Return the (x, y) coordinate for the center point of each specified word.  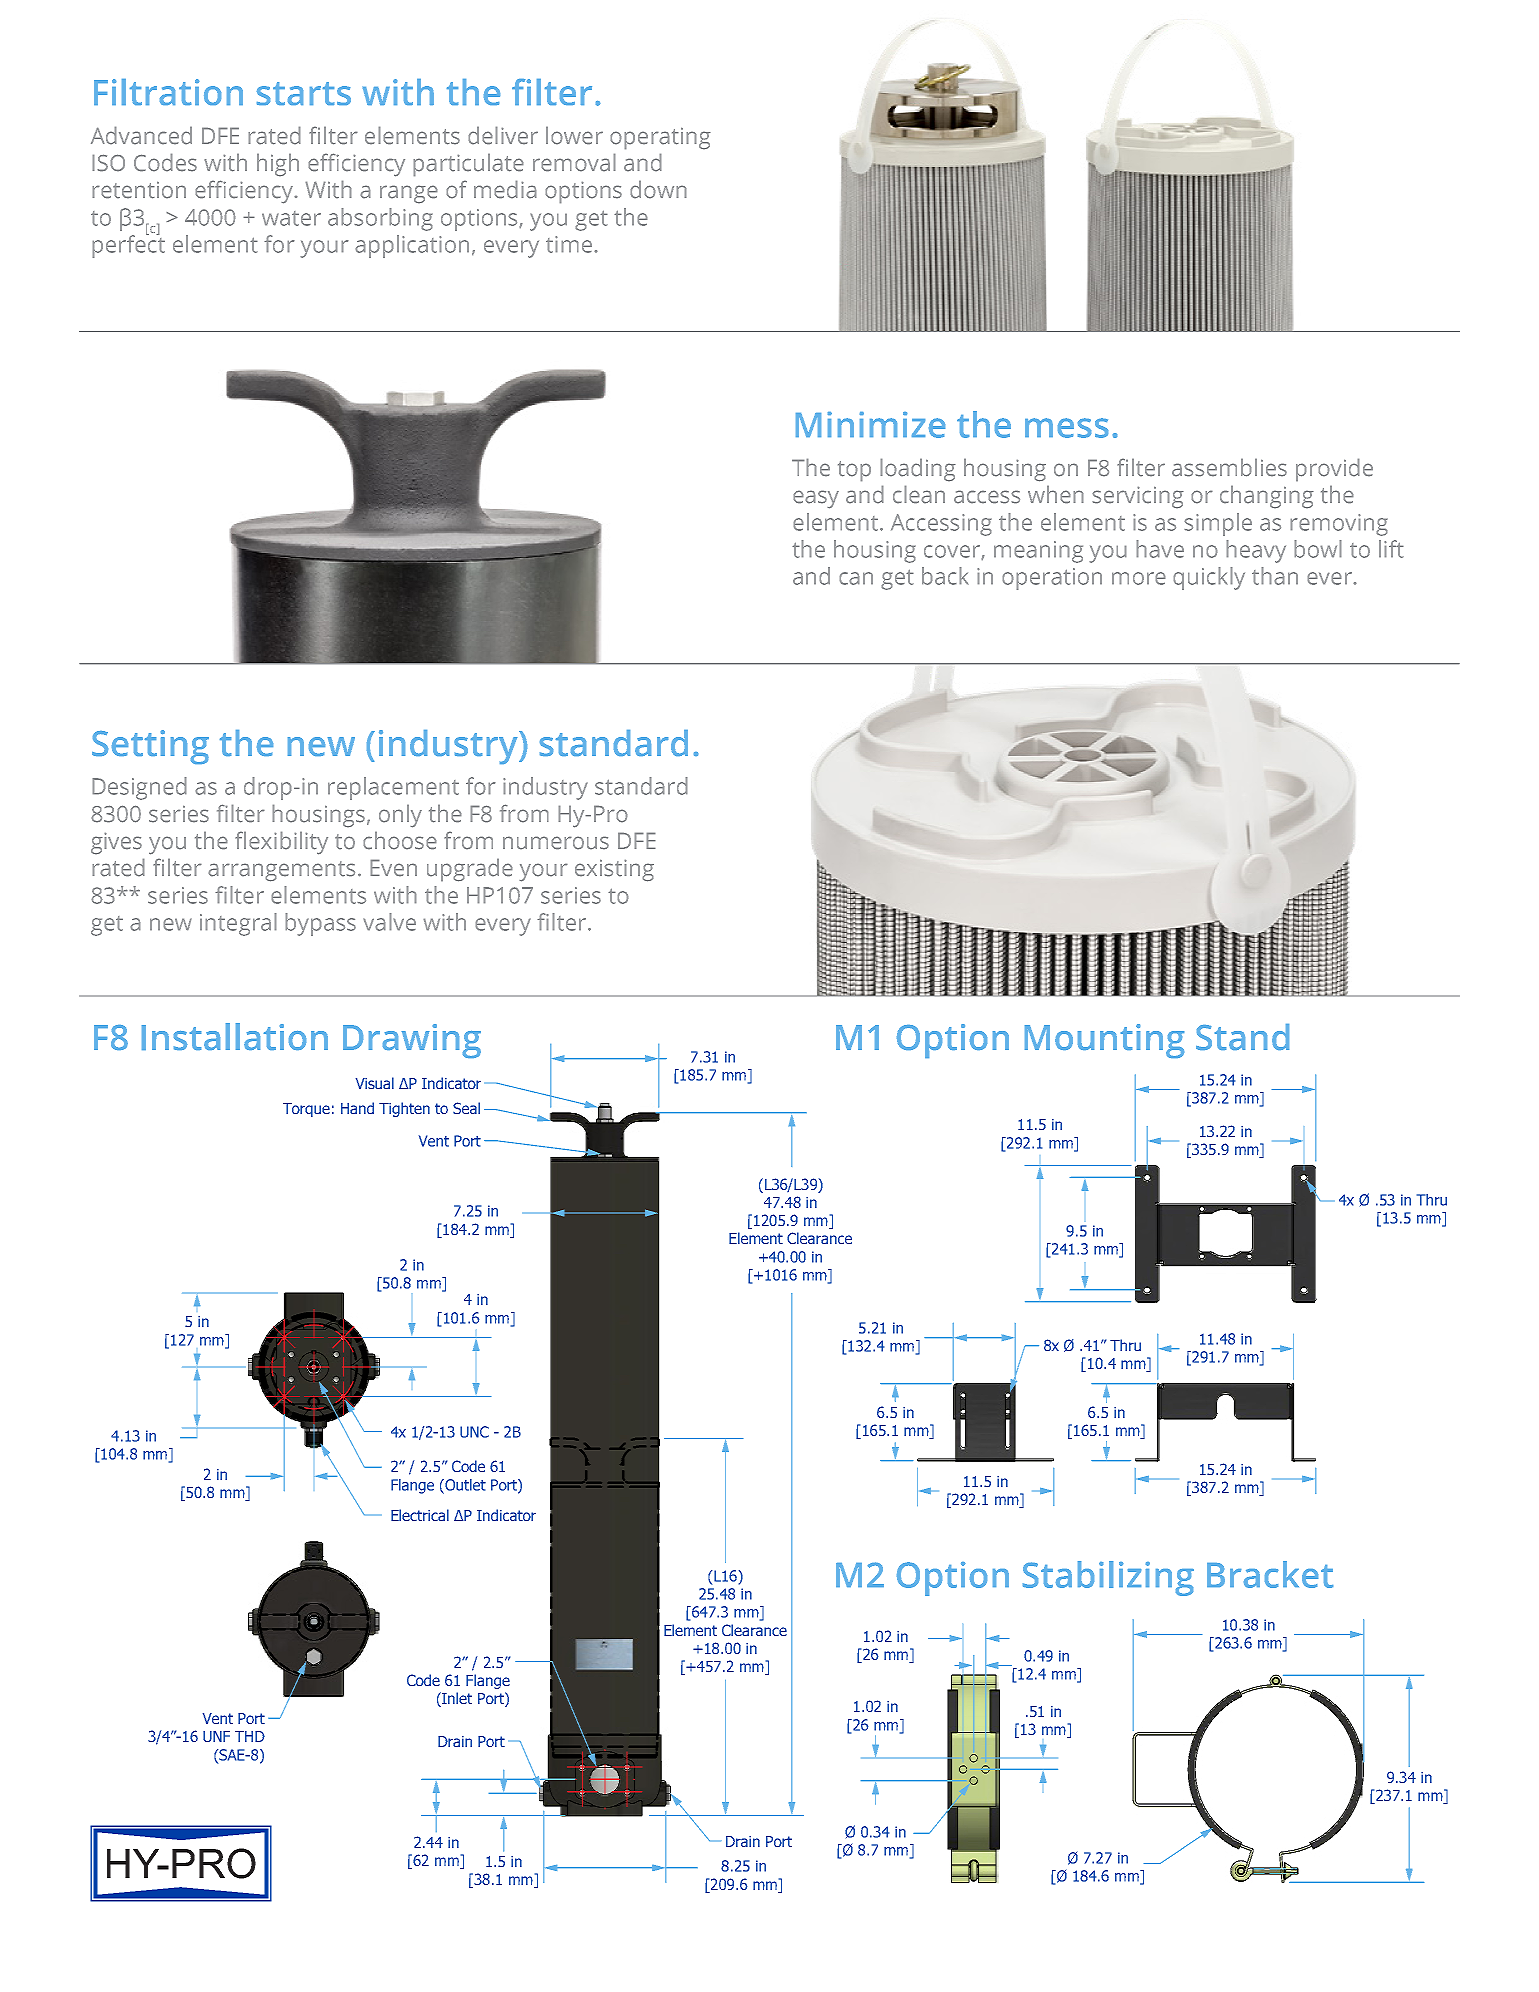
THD (250, 1736)
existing (614, 870)
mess (1066, 428)
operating (660, 138)
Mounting (1104, 1041)
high (278, 165)
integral (238, 924)
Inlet (456, 1699)
